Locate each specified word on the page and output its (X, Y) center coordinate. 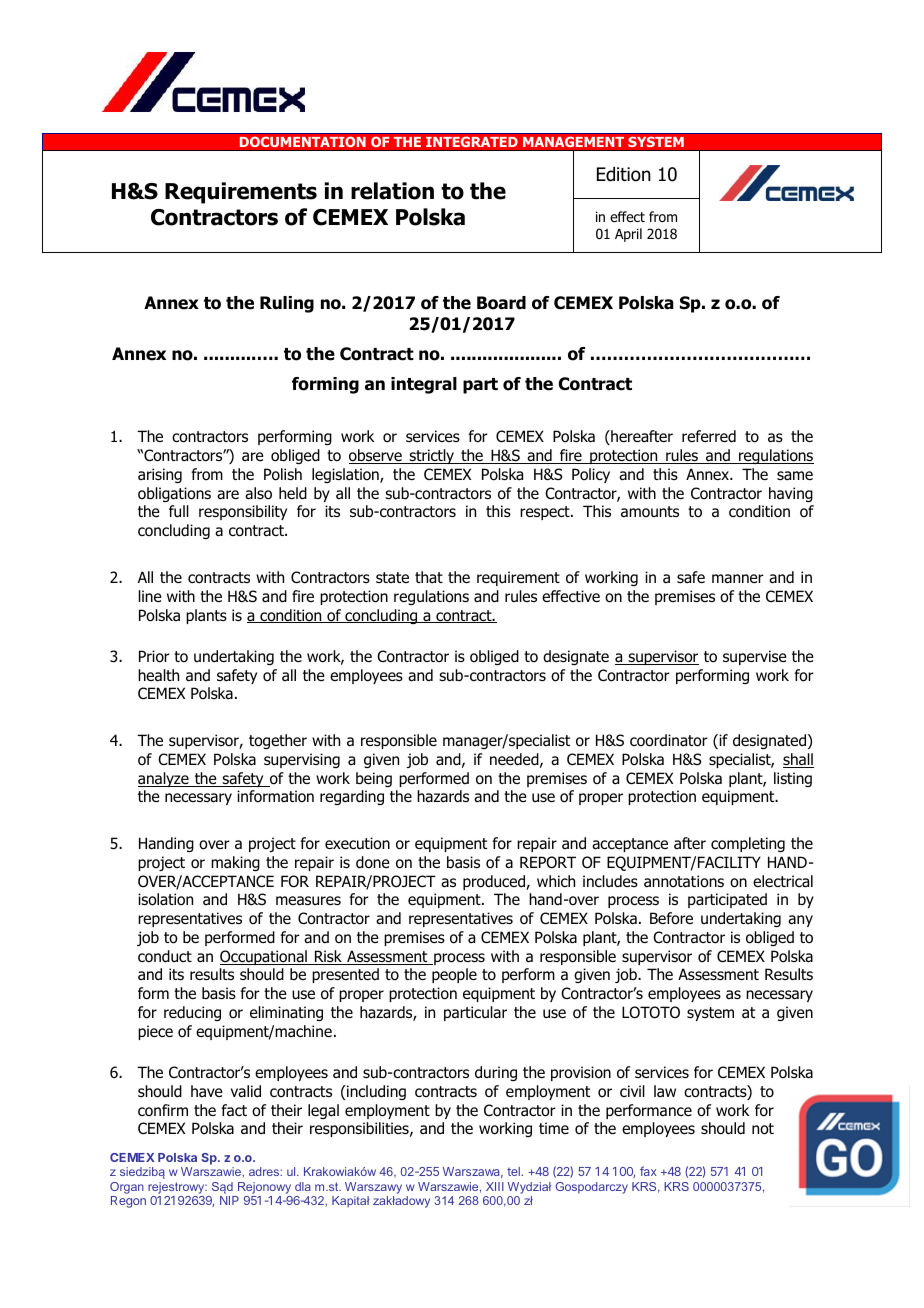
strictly (432, 456)
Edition (624, 174)
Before (671, 918)
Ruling (287, 304)
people (454, 975)
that (429, 577)
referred (709, 436)
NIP (229, 1200)
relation (392, 191)
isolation (165, 899)
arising (160, 475)
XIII (495, 1186)
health (158, 675)
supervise (755, 657)
